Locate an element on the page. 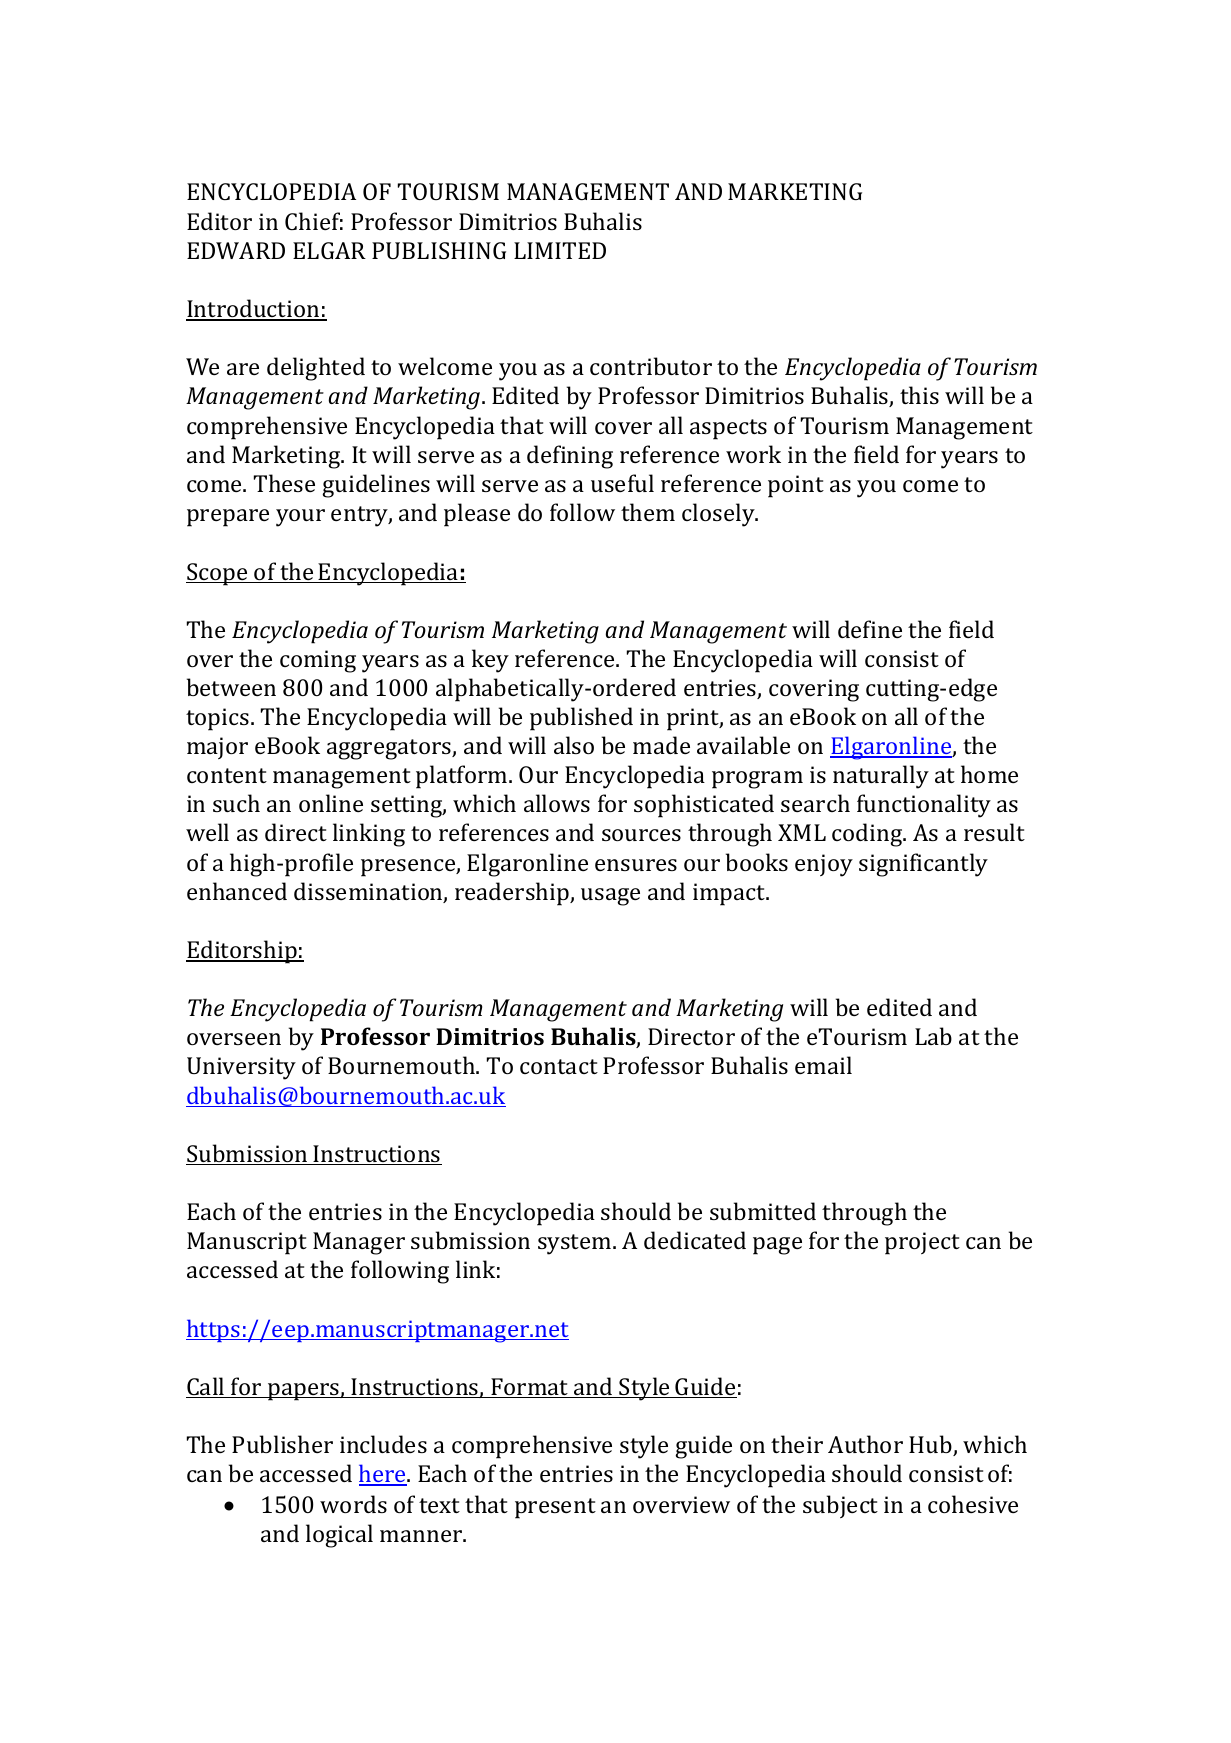  system is located at coordinates (576, 1244).
